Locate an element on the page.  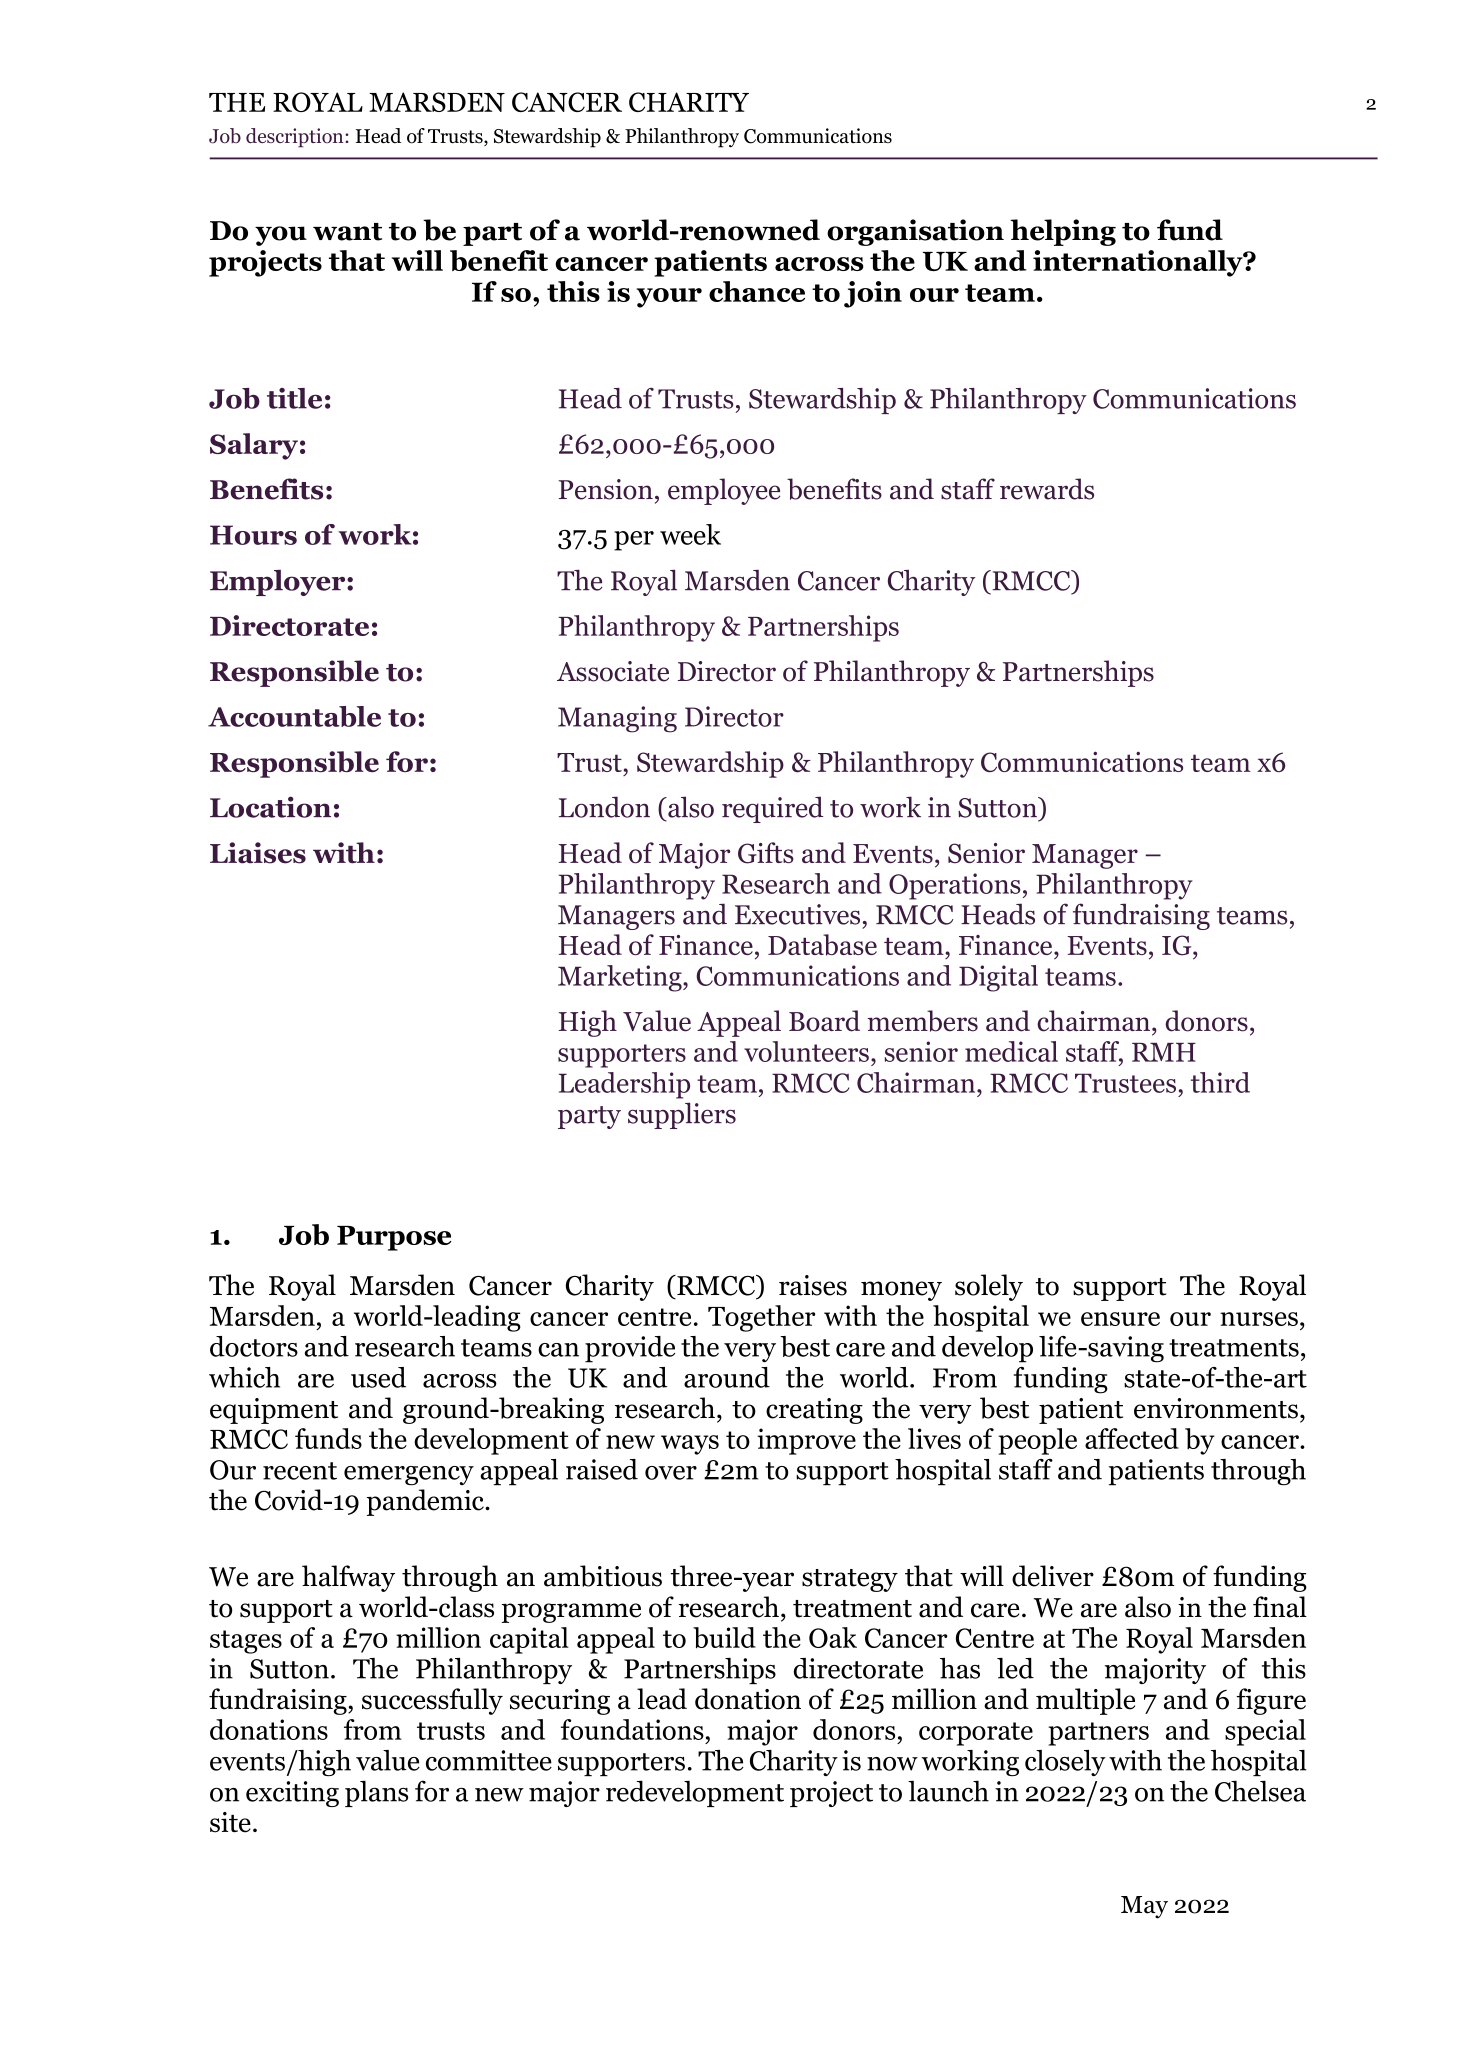
employee is located at coordinates (724, 491).
